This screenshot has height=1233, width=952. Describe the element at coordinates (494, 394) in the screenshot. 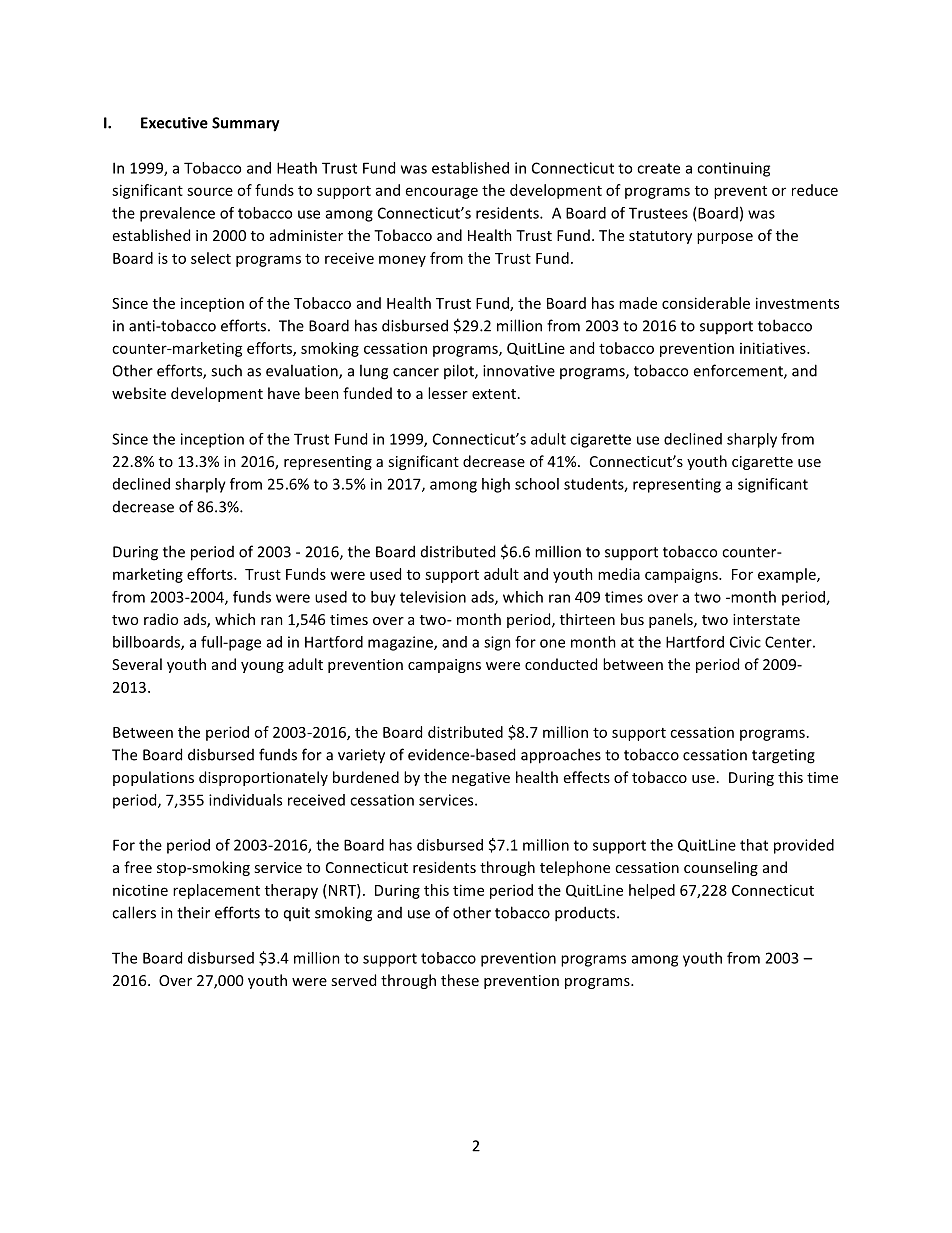

I see `extent` at that location.
